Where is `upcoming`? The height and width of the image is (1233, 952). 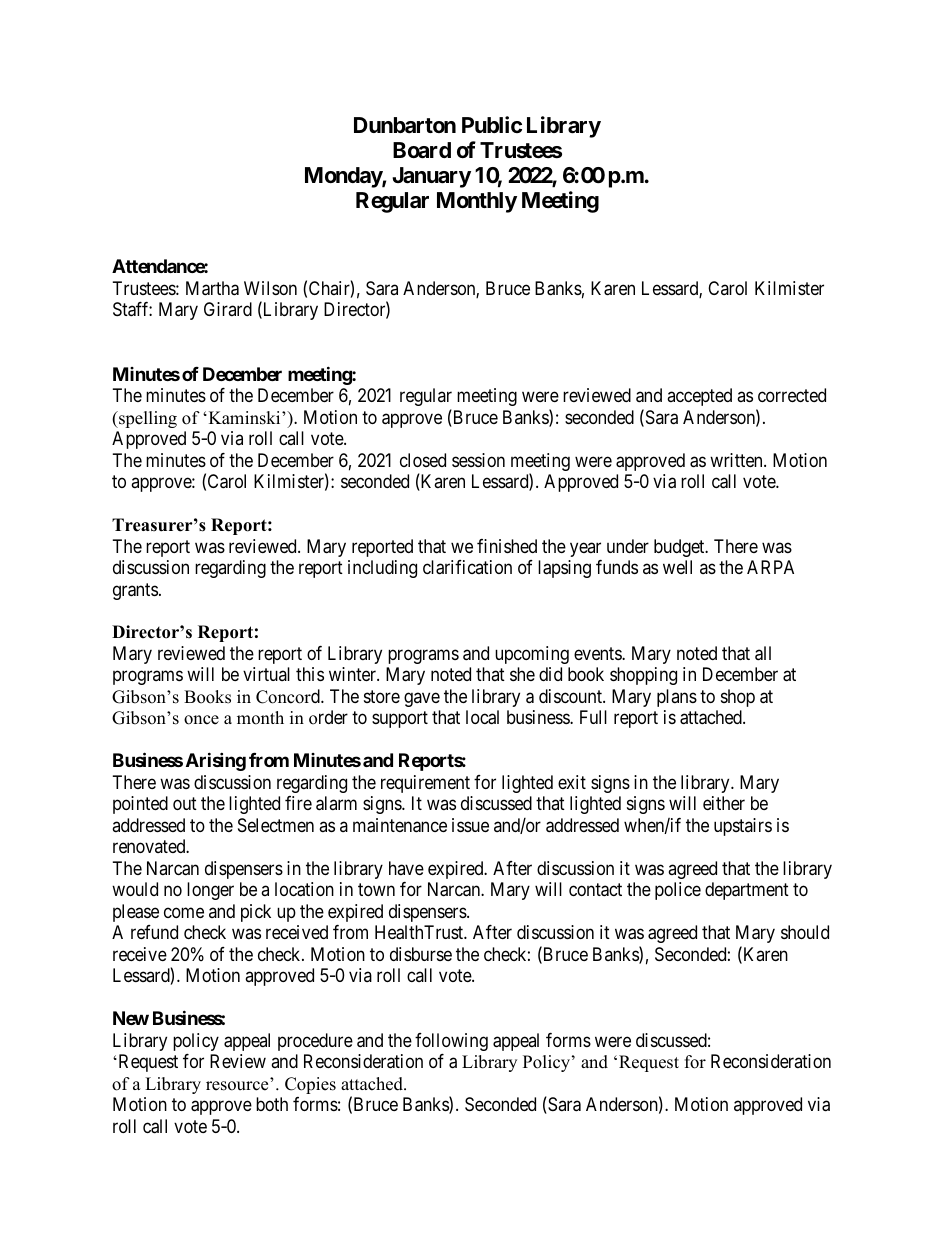
upcoming is located at coordinates (532, 655).
